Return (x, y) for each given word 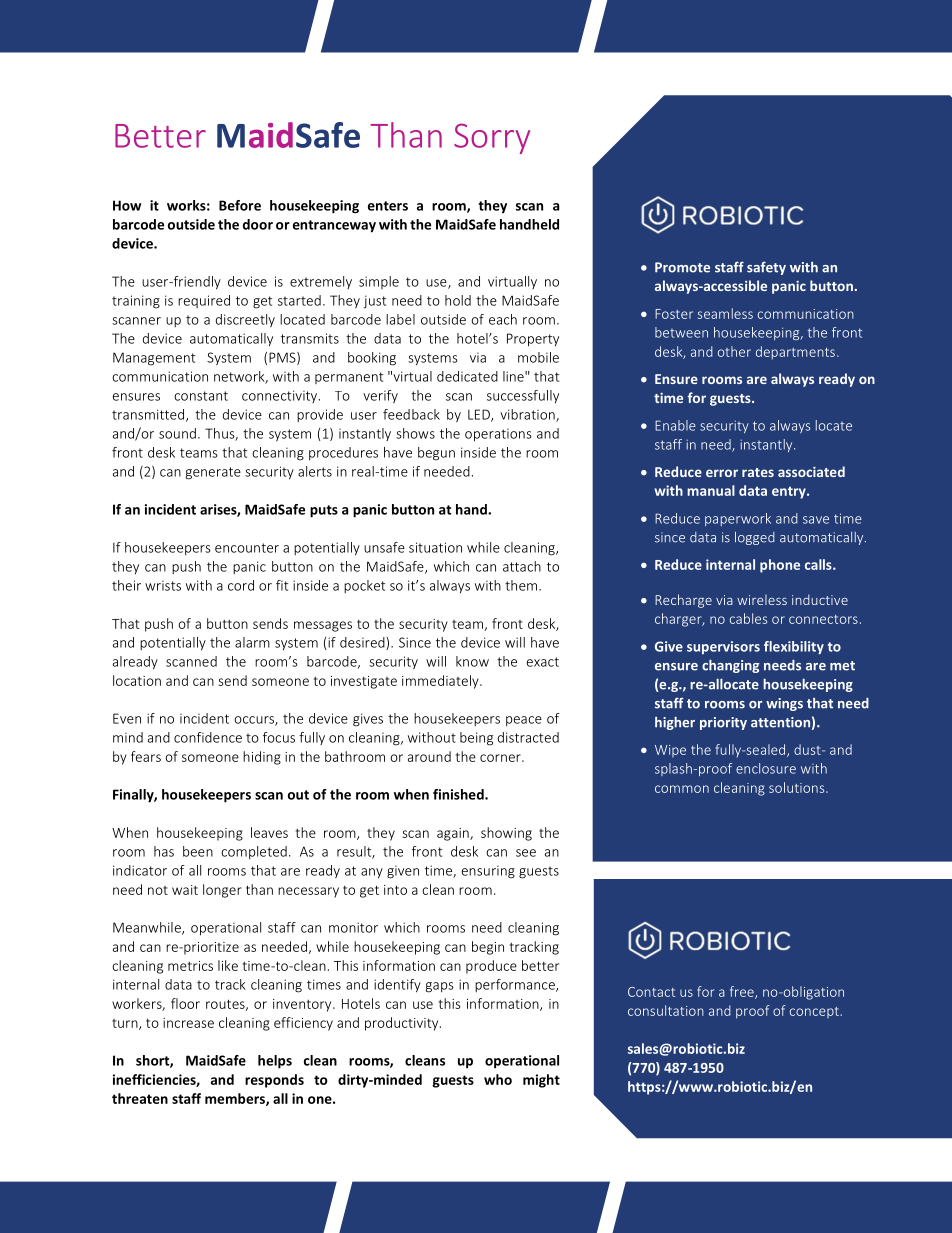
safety (766, 268)
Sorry (492, 138)
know (472, 661)
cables (748, 618)
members (236, 1099)
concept (815, 1012)
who (498, 1079)
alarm (252, 642)
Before (240, 205)
